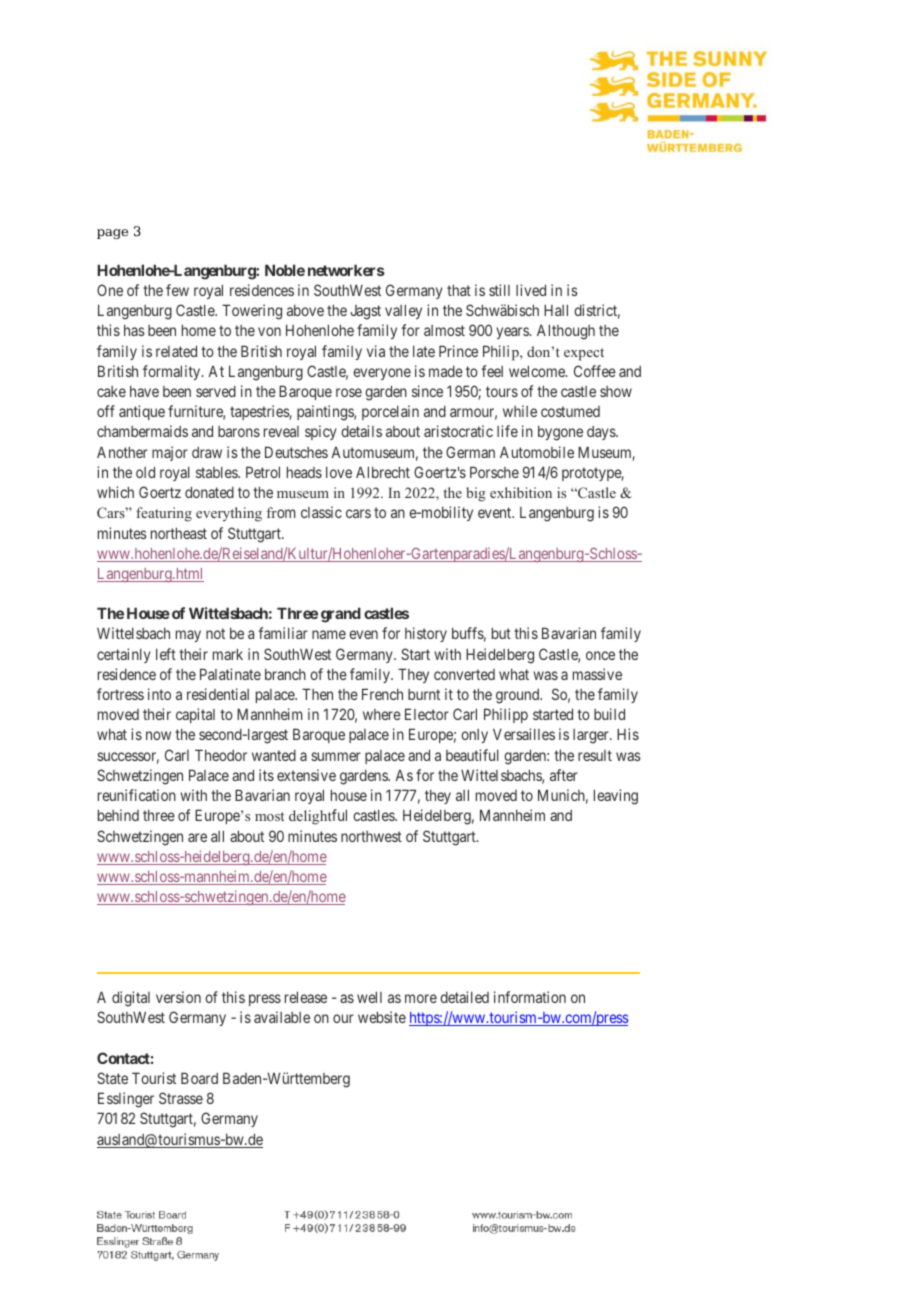  What do you see at coordinates (371, 836) in the image?
I see `northwest` at bounding box center [371, 836].
